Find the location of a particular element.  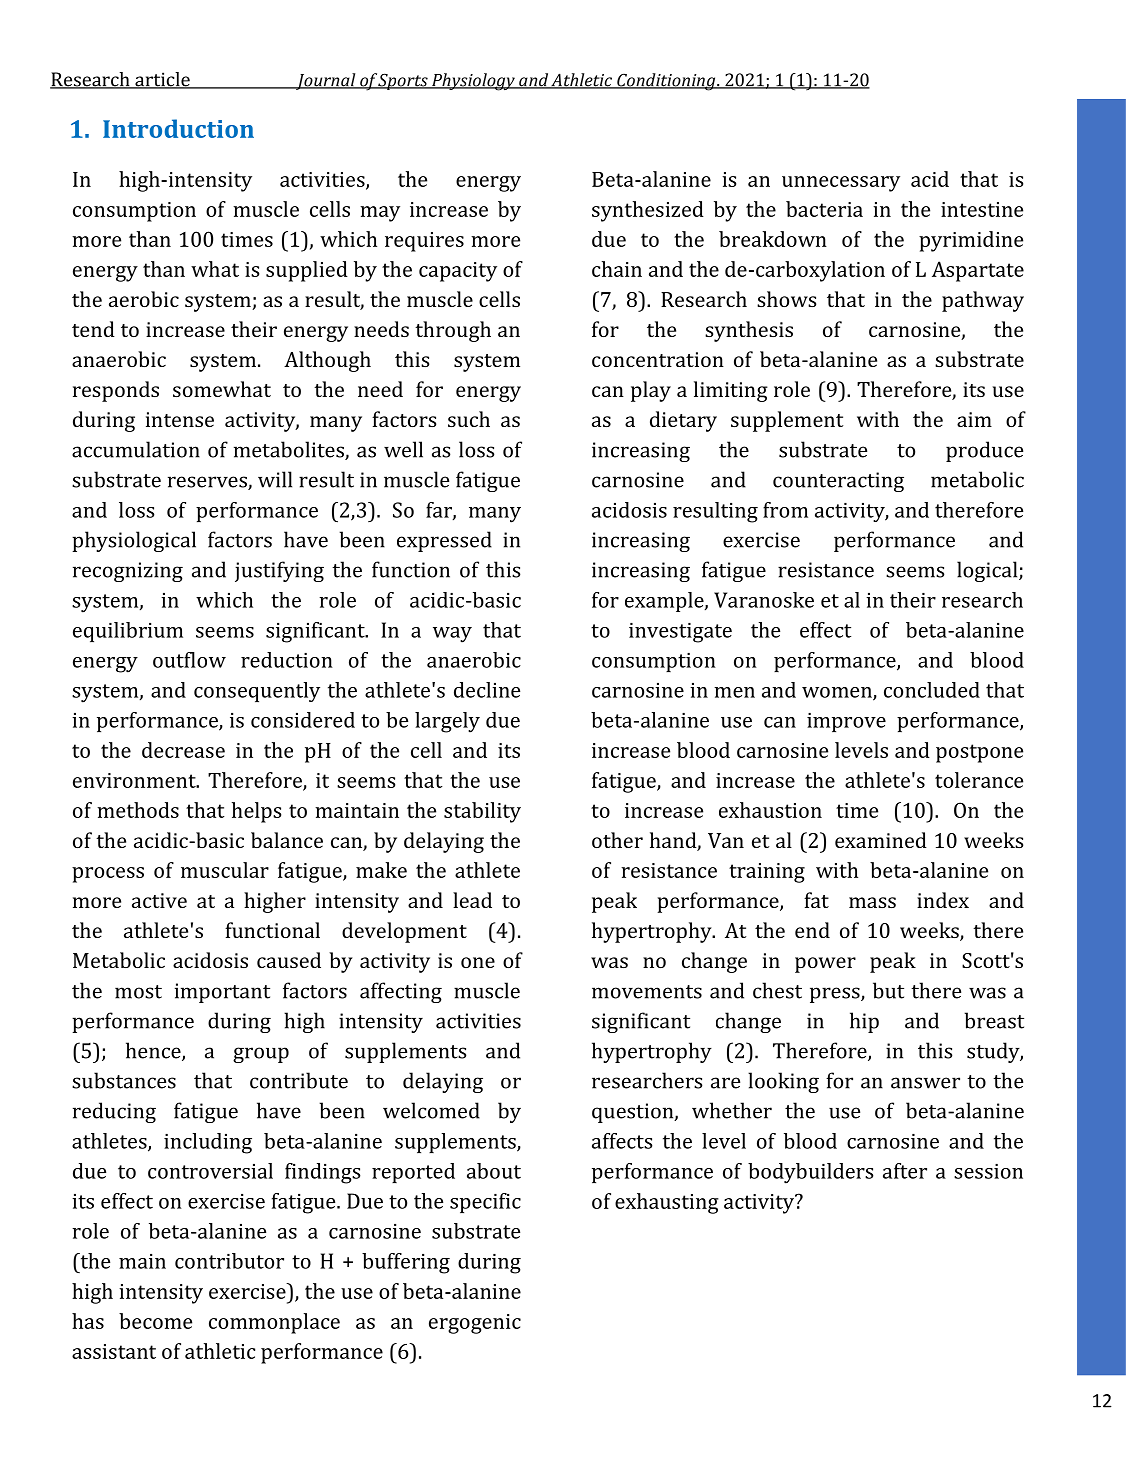

decrease is located at coordinates (183, 750).
